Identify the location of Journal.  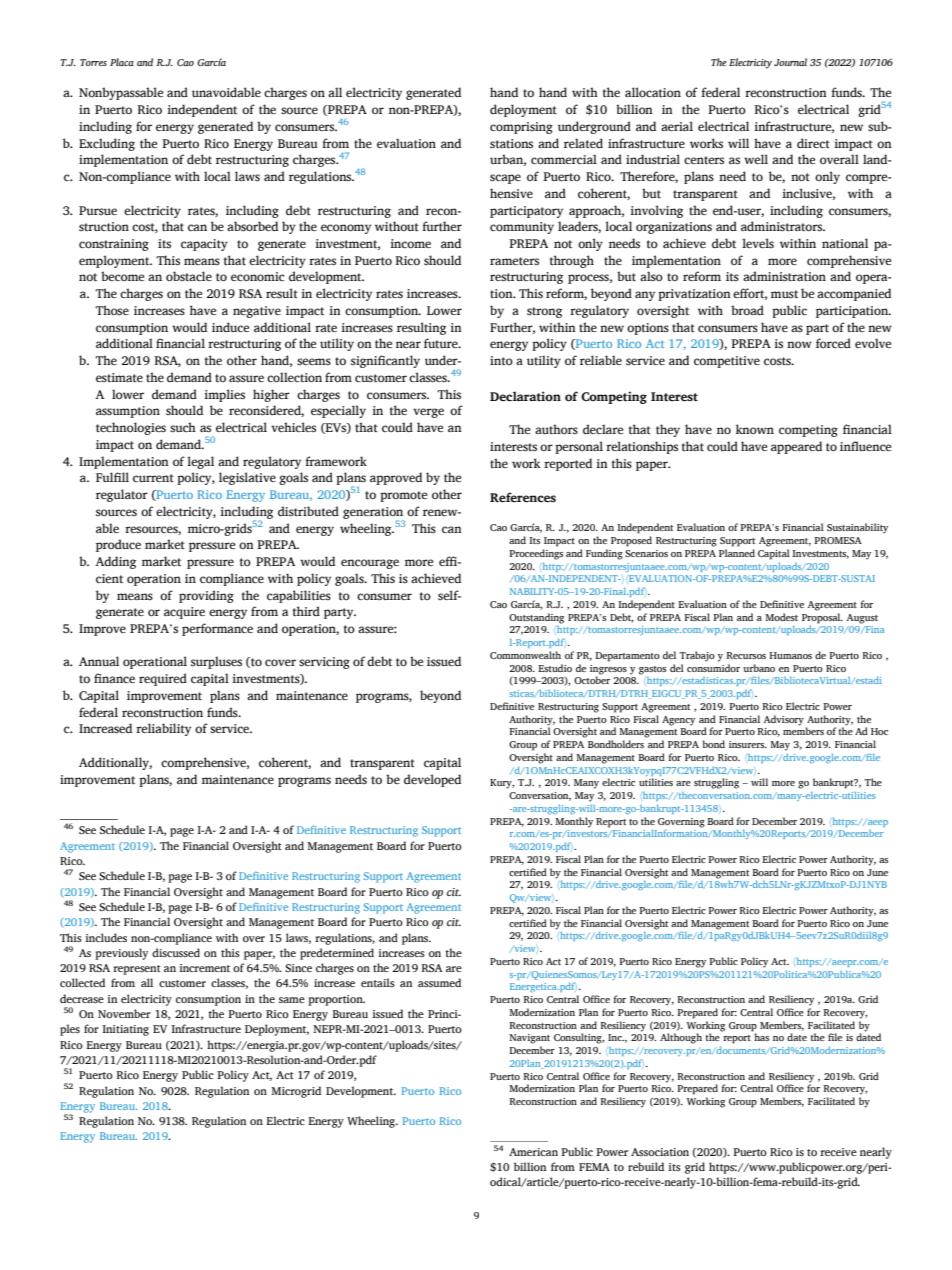
(790, 62).
